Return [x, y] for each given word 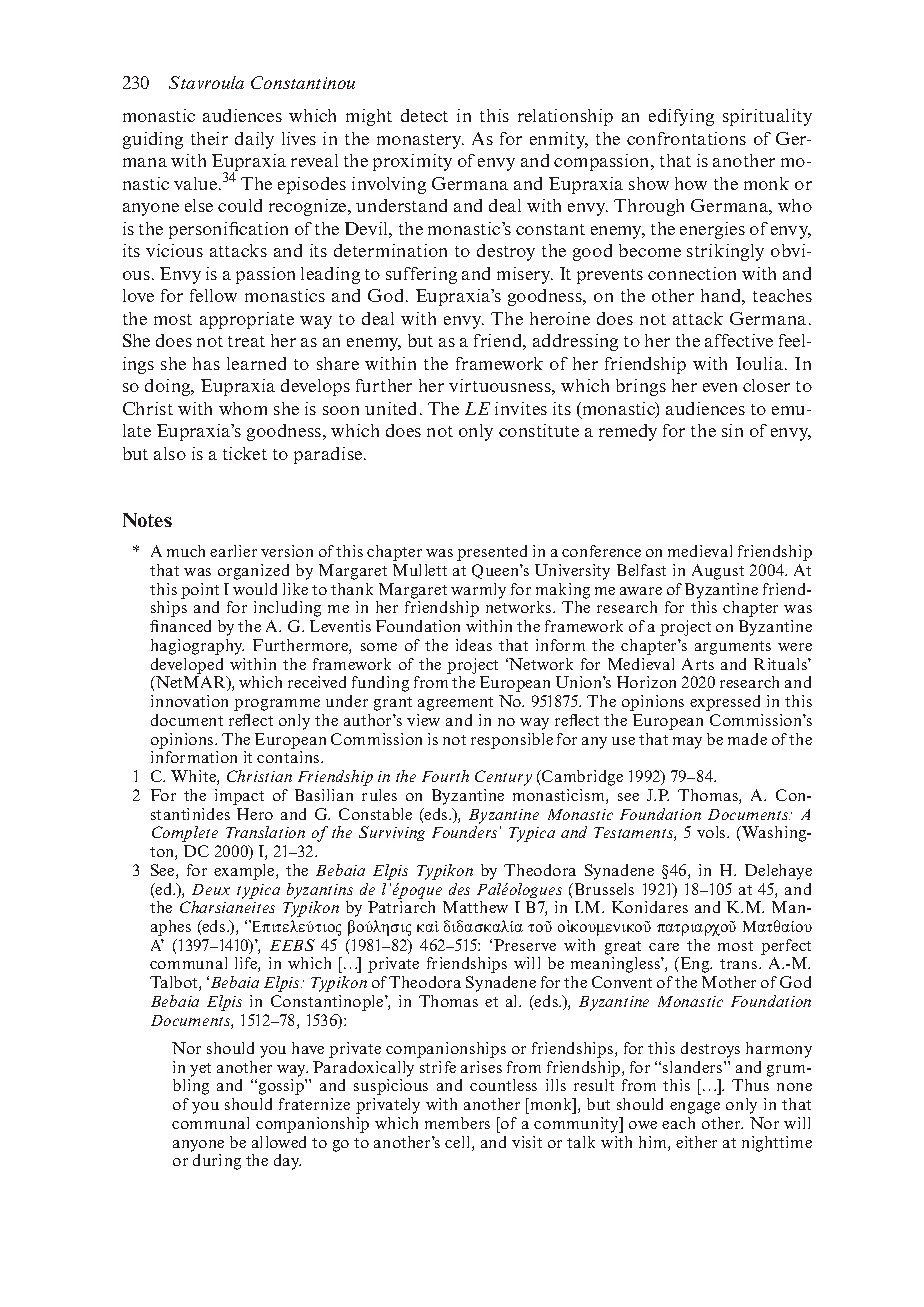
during [217, 1162]
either [696, 1142]
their [209, 138]
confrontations [686, 138]
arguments [733, 648]
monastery [420, 141]
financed [180, 626]
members [457, 1123]
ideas [474, 645]
